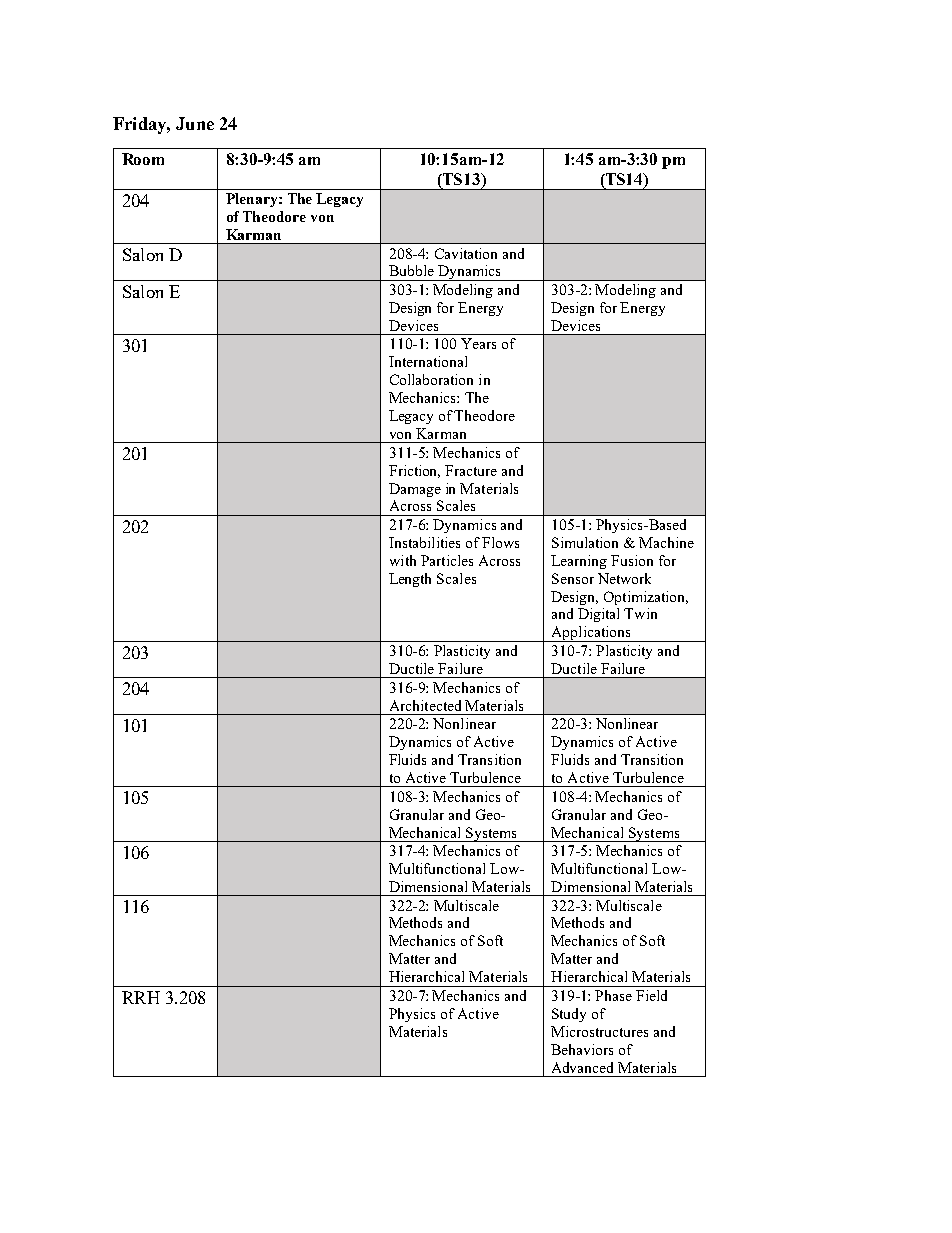 The image size is (952, 1233). What do you see at coordinates (411, 270) in the screenshot?
I see `Bubble` at bounding box center [411, 270].
